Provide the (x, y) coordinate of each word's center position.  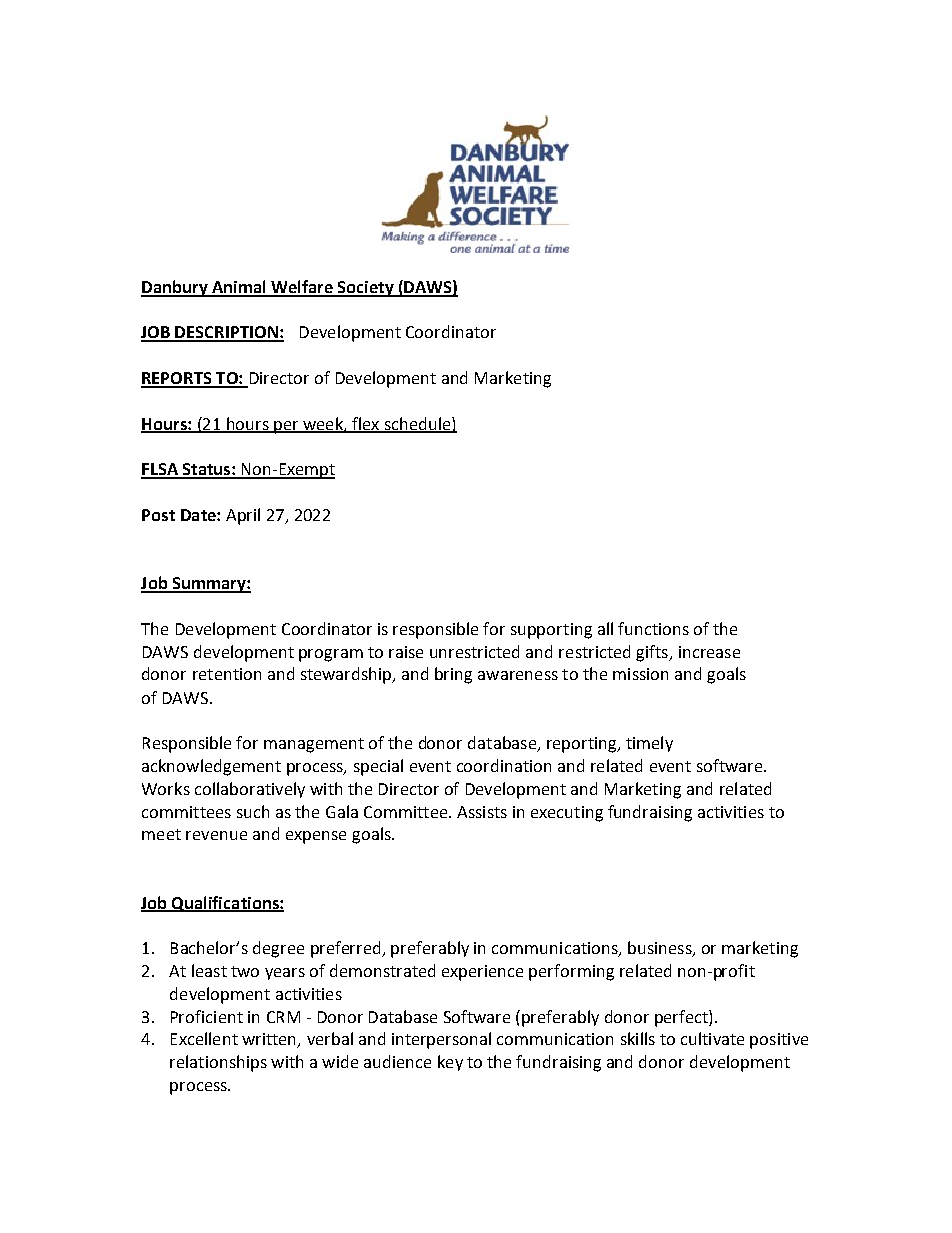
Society (366, 289)
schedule (417, 424)
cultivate (712, 1038)
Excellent (204, 1038)
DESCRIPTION (227, 333)
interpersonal (441, 1040)
